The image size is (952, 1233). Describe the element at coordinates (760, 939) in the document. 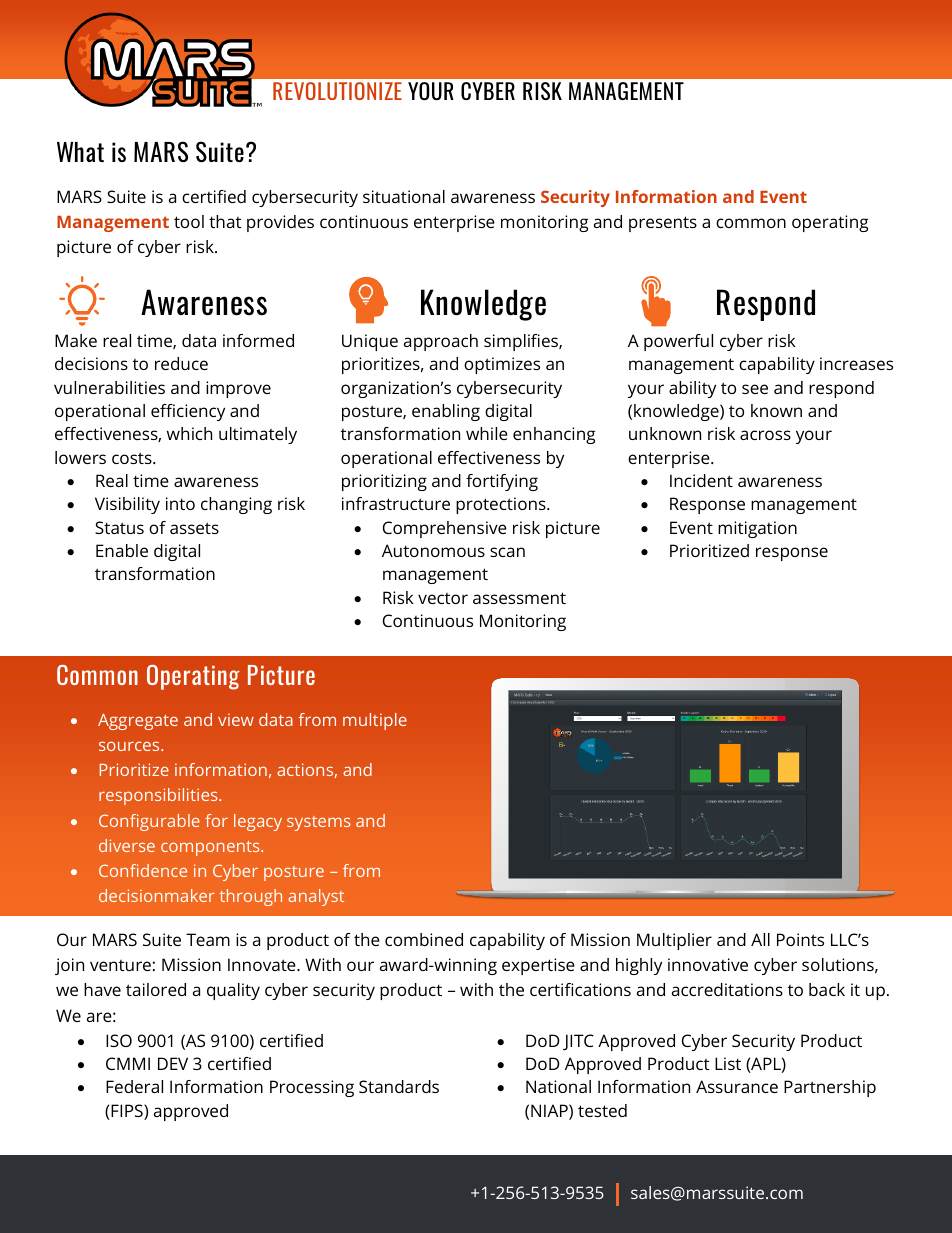

I see `All` at that location.
